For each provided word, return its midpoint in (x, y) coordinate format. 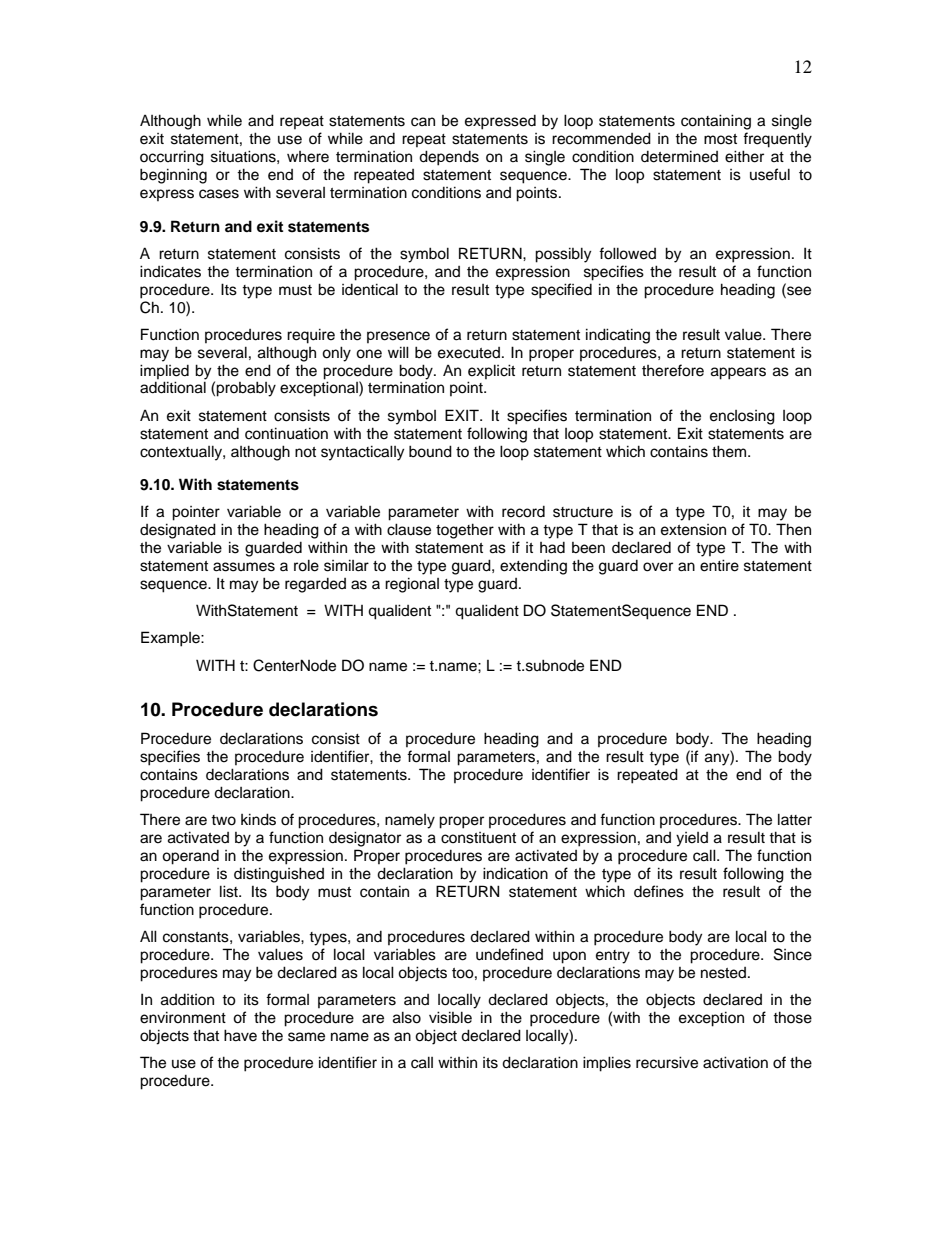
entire (719, 565)
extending (533, 567)
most (720, 139)
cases (219, 194)
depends (449, 158)
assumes (244, 567)
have (240, 1035)
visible (450, 1017)
